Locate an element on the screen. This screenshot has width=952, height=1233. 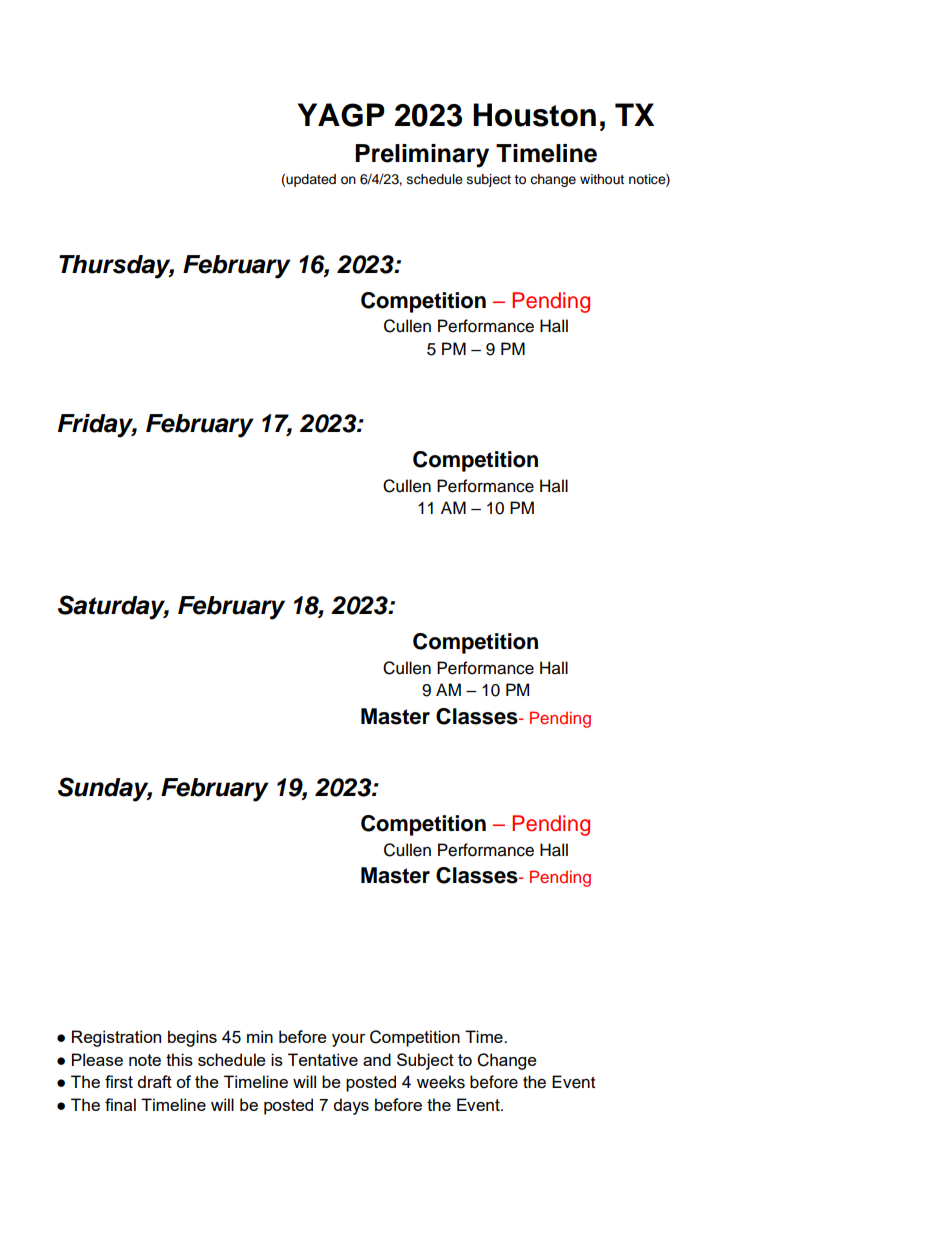
without is located at coordinates (602, 179).
